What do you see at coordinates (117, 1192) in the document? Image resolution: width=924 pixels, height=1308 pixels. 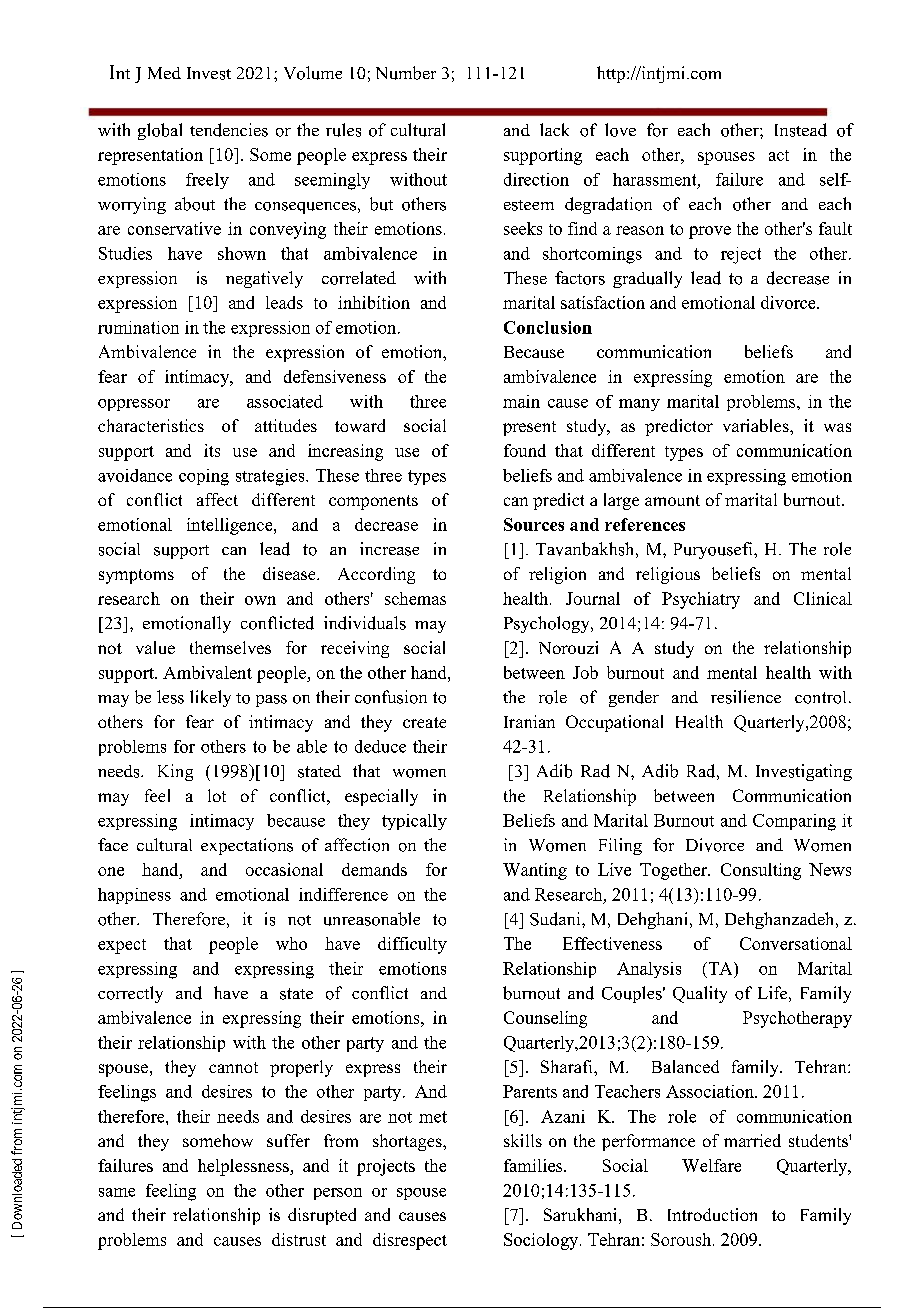 I see `same` at bounding box center [117, 1192].
